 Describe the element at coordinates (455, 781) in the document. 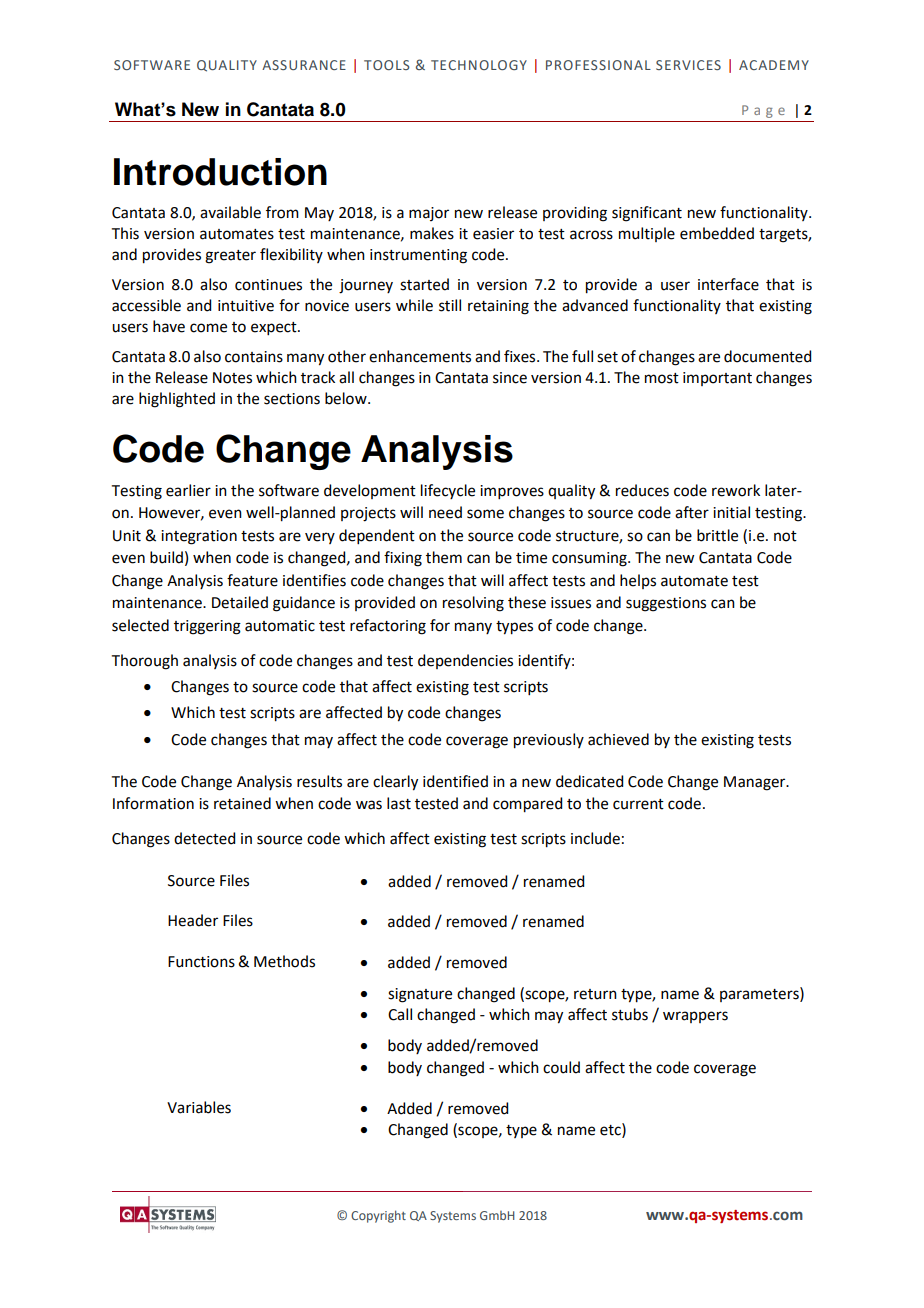

I see `identified` at that location.
